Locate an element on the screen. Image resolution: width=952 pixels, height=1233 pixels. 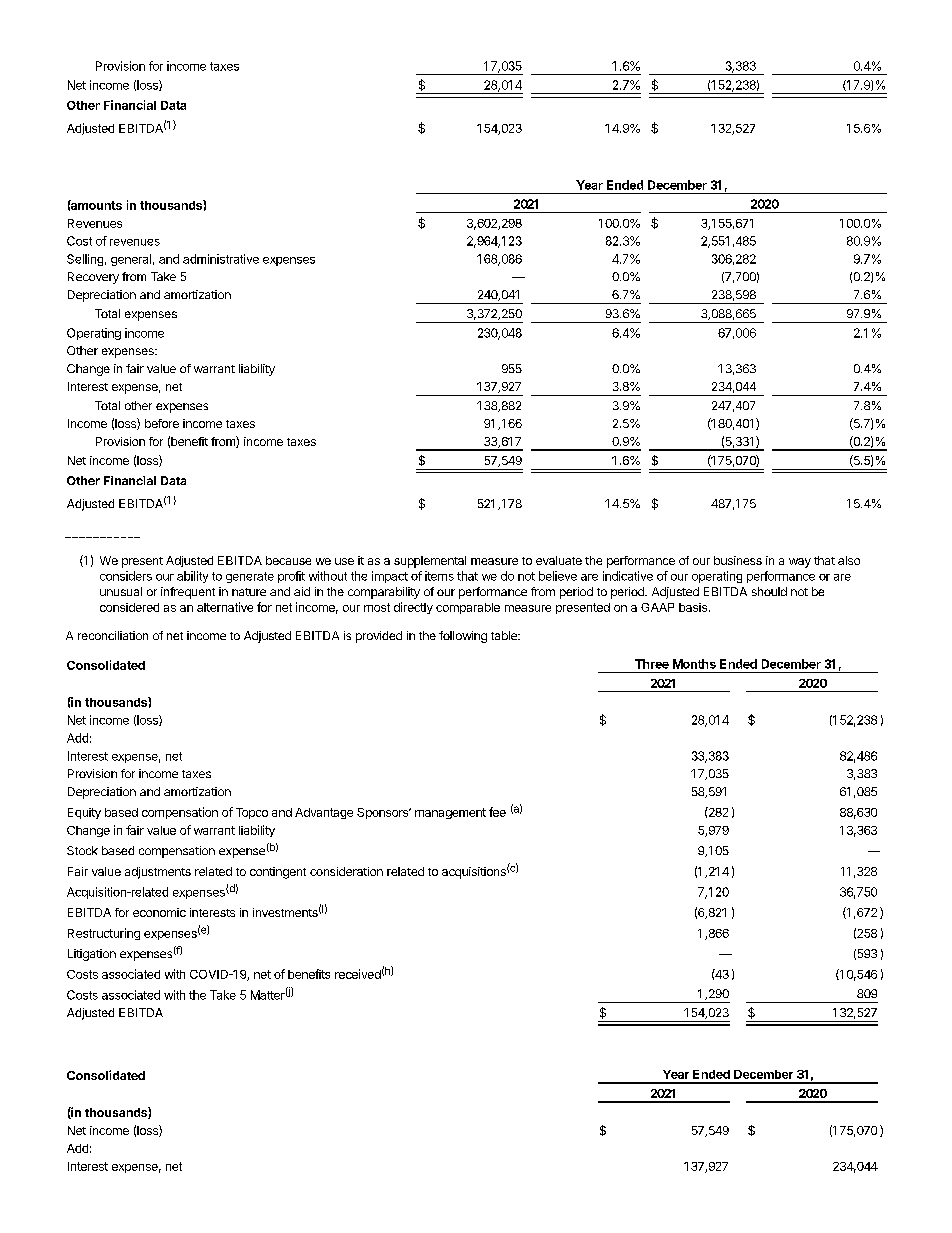
economic is located at coordinates (159, 912).
